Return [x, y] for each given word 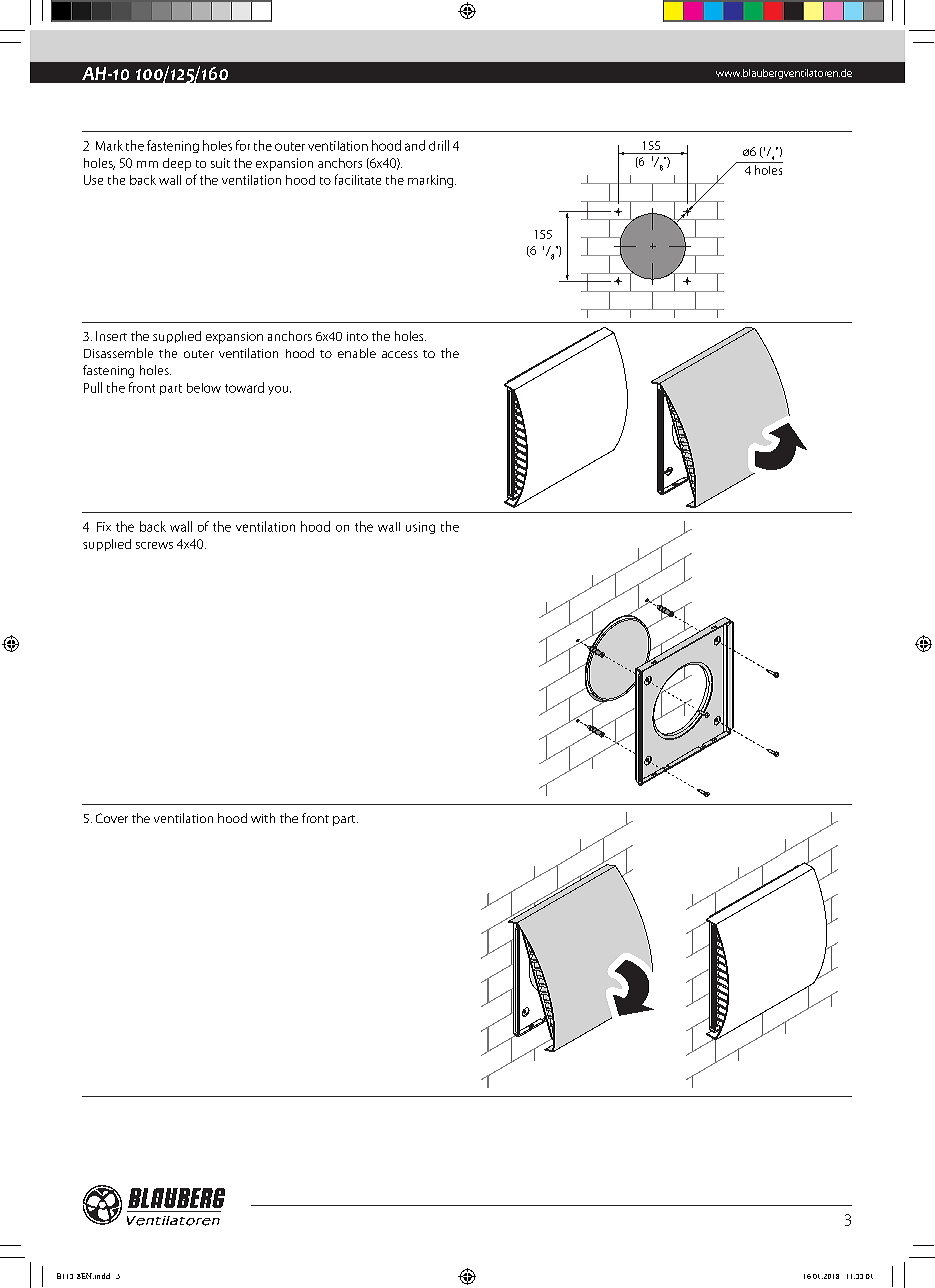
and [415, 145]
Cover [112, 818]
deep [177, 164]
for [243, 145]
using [420, 528]
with [263, 818]
